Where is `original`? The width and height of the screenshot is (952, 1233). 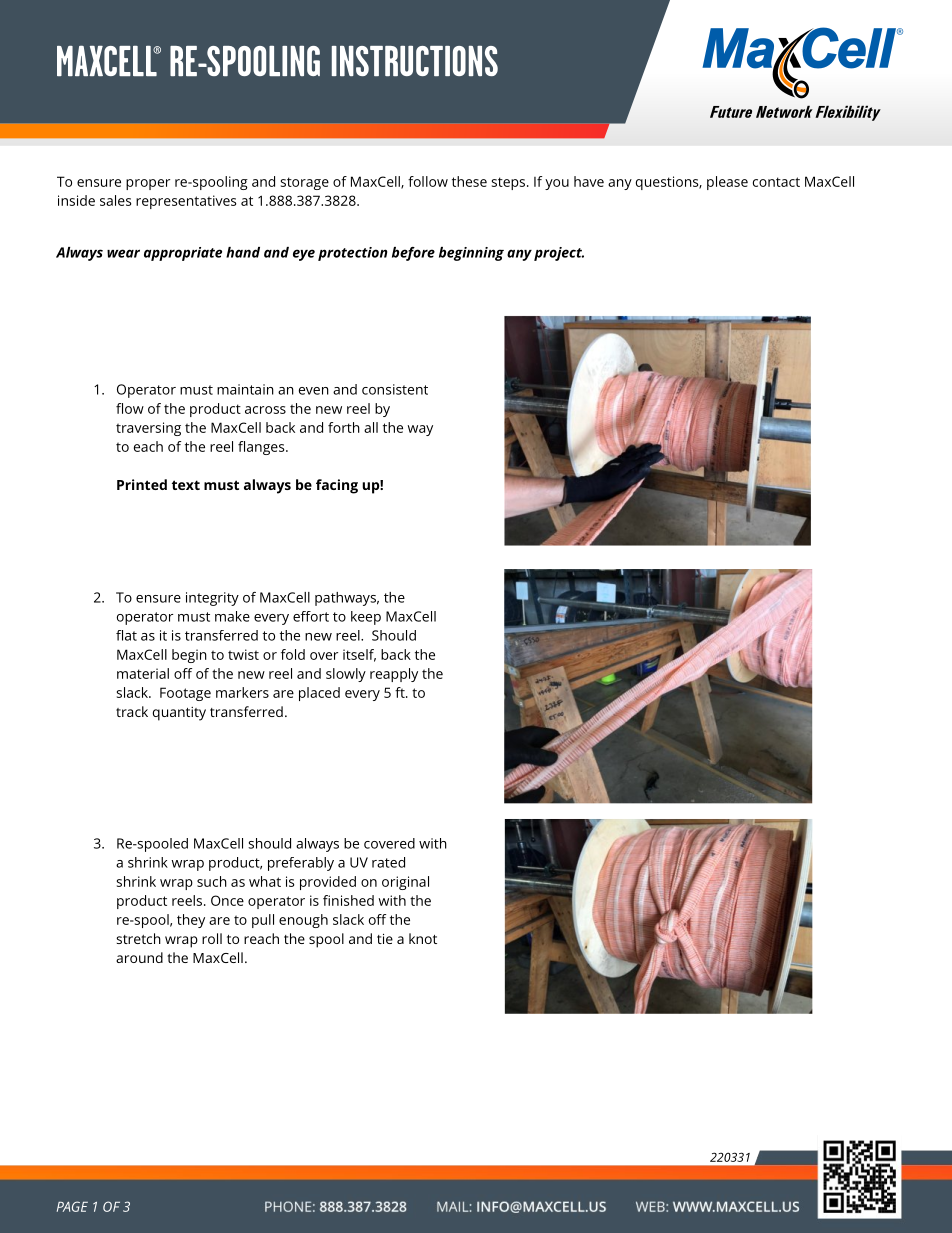
original is located at coordinates (405, 883).
